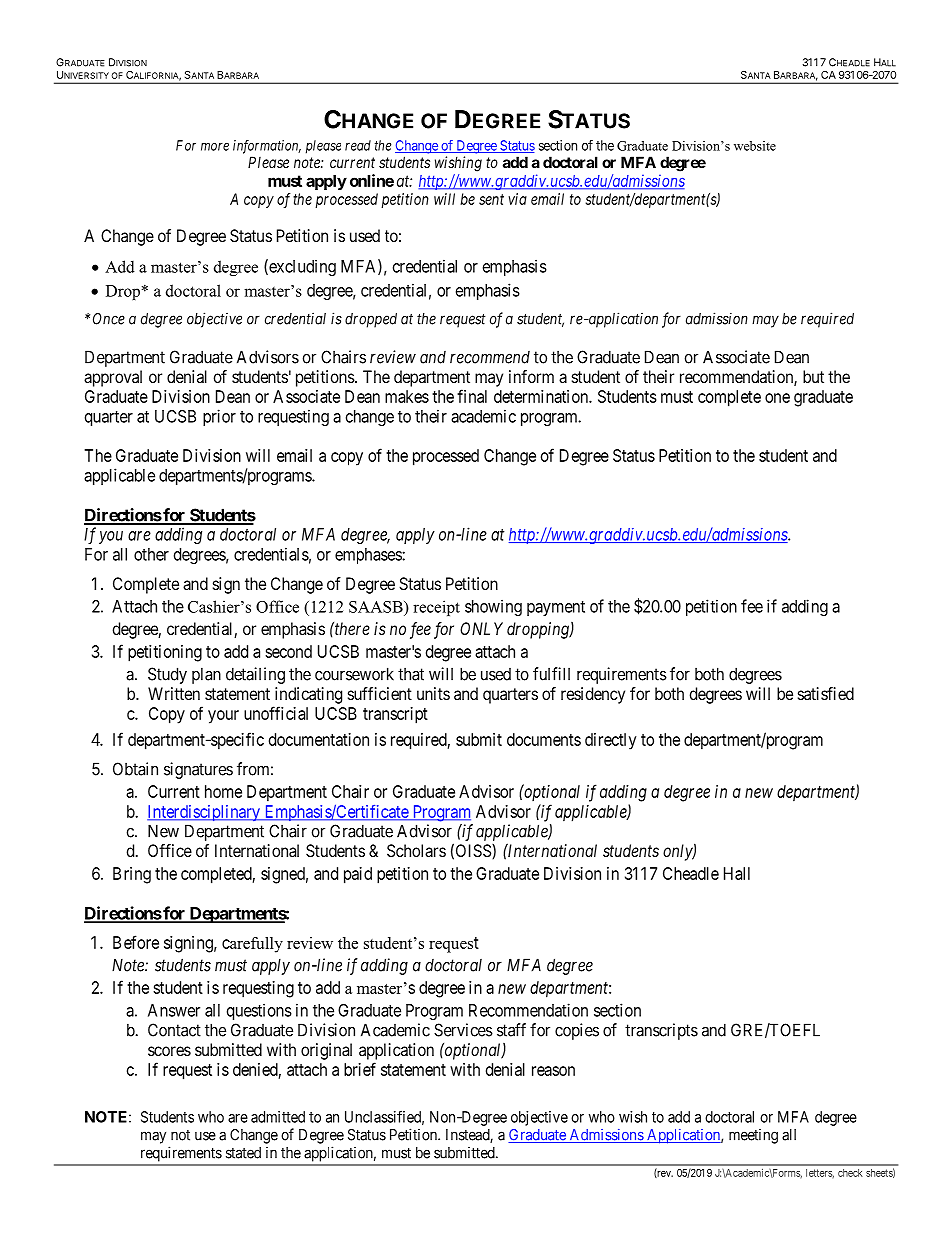 This screenshot has width=952, height=1233. I want to click on one, so click(777, 398).
